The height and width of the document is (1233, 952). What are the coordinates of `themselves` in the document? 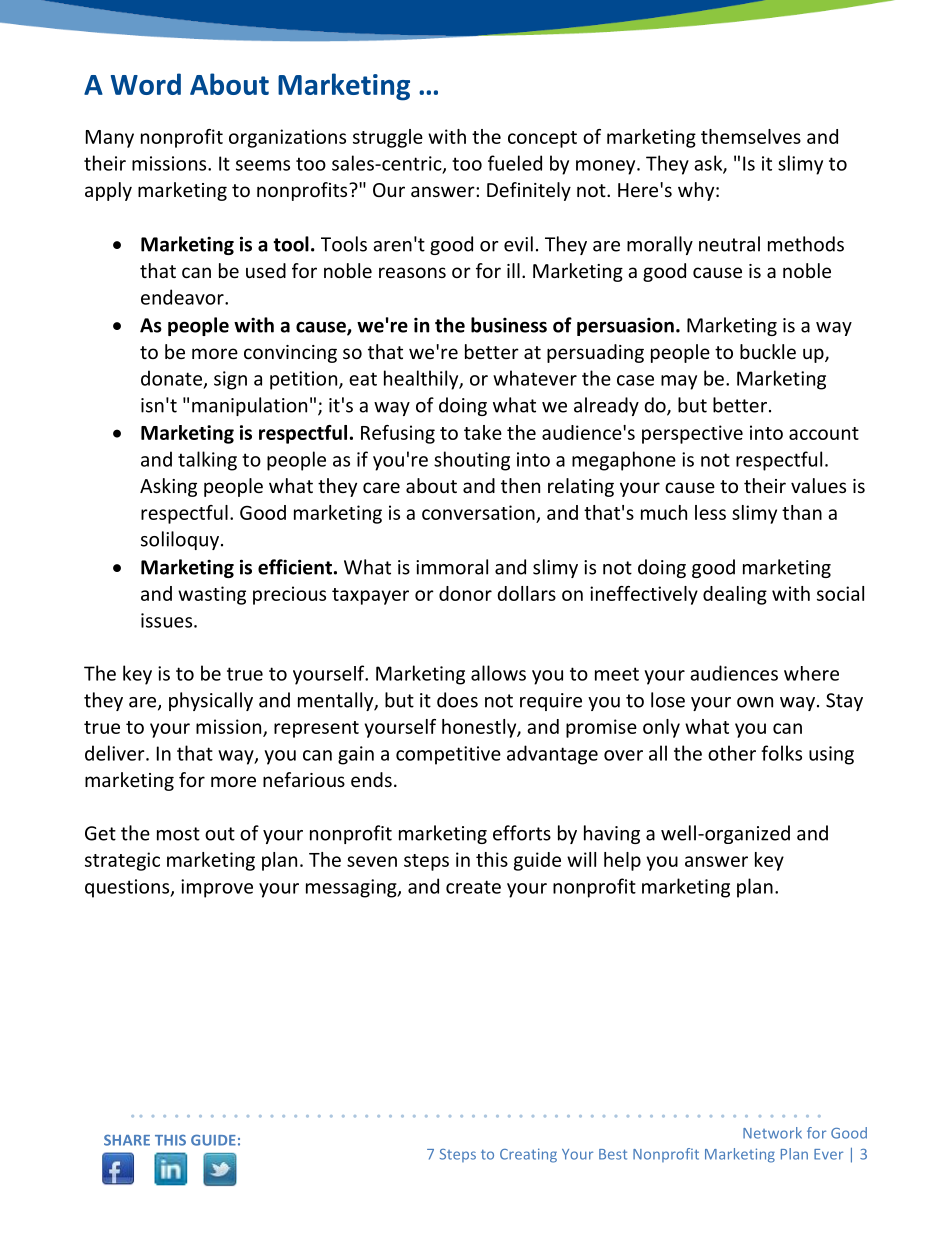 It's located at (751, 136).
